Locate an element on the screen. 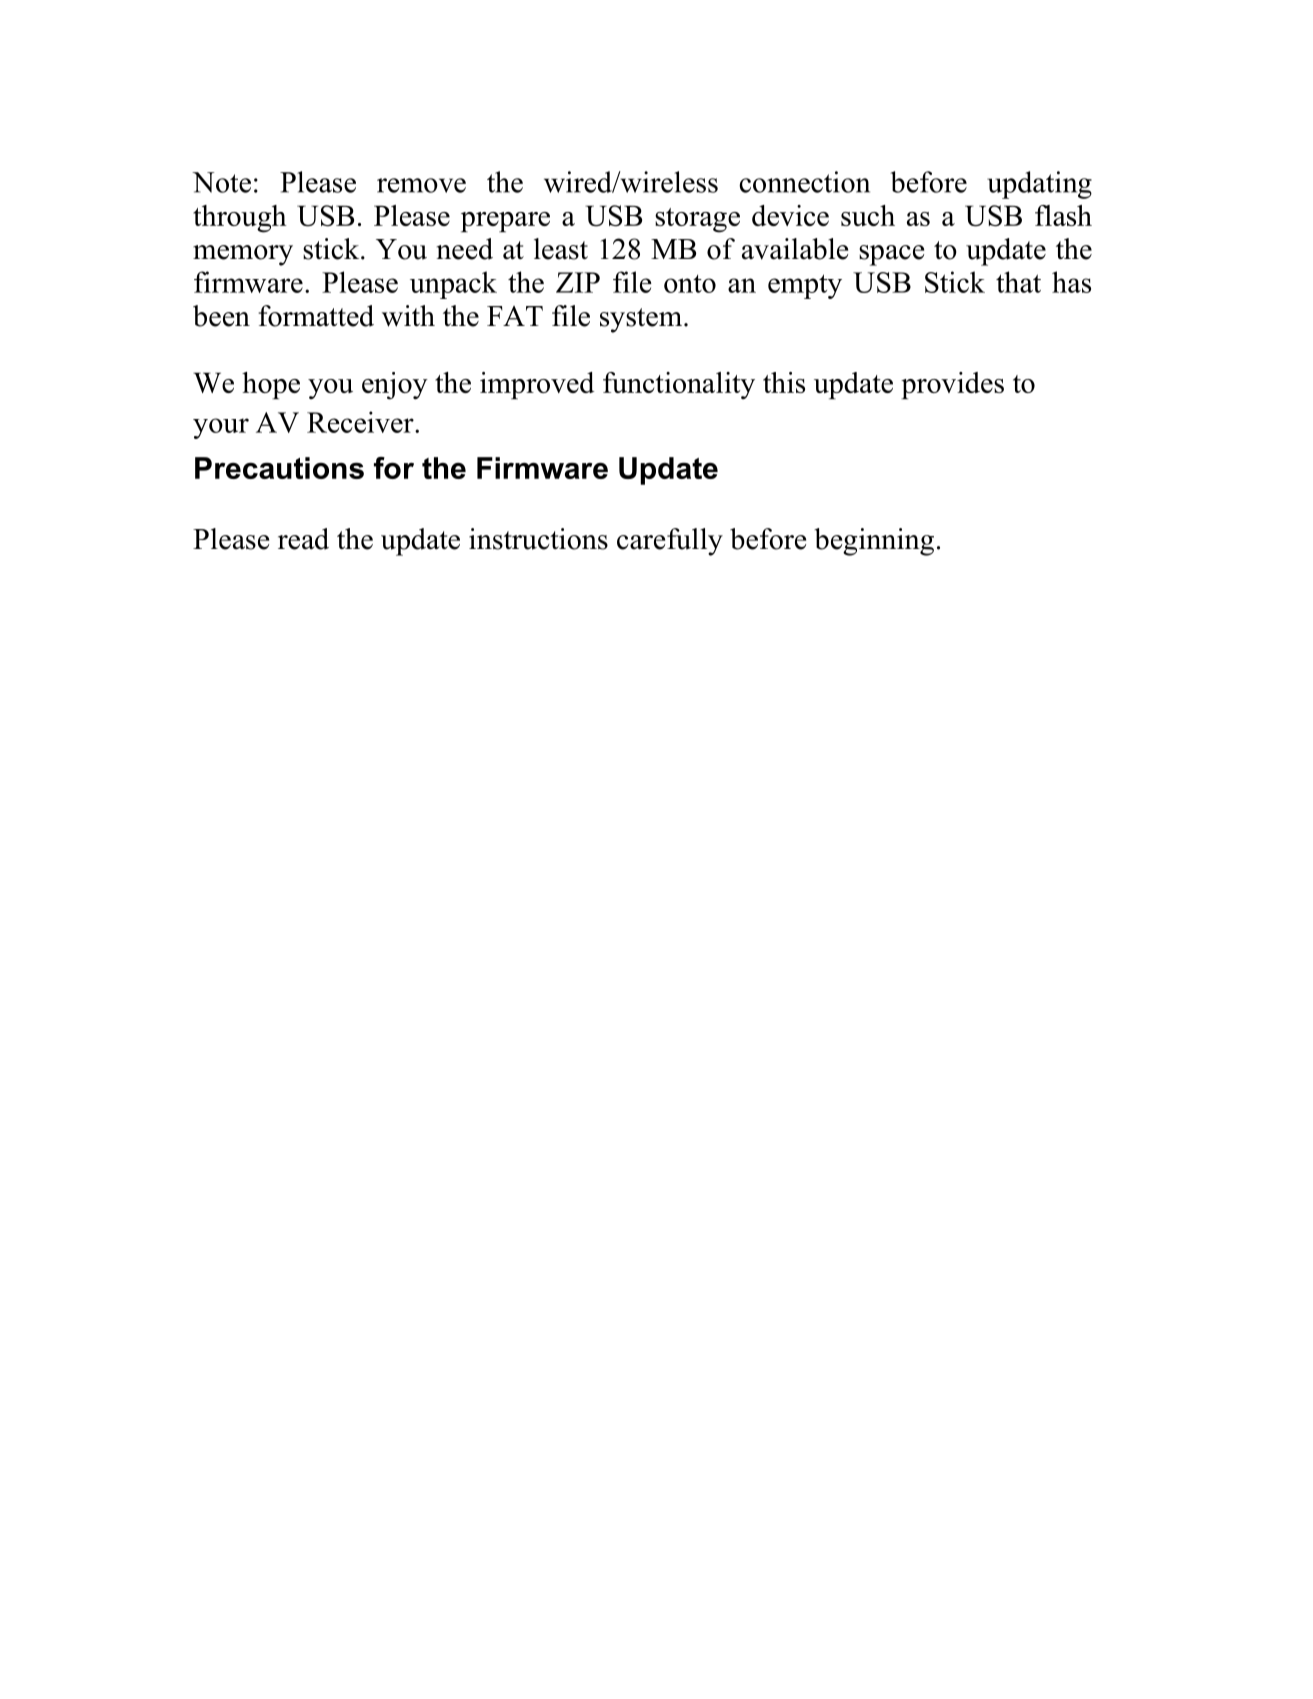 This screenshot has width=1313, height=1699. read is located at coordinates (303, 539).
